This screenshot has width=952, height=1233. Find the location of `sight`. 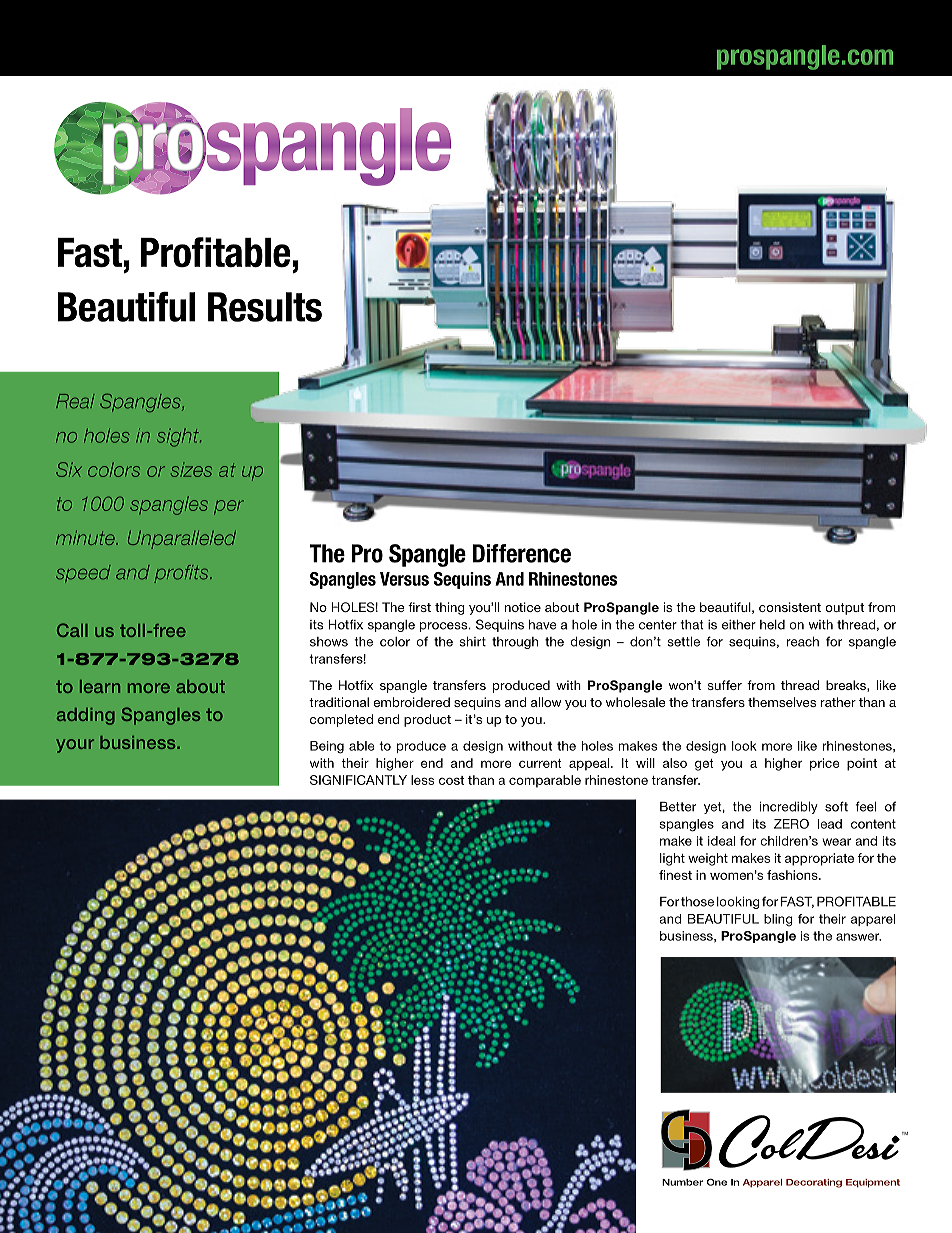

sight is located at coordinates (179, 437).
